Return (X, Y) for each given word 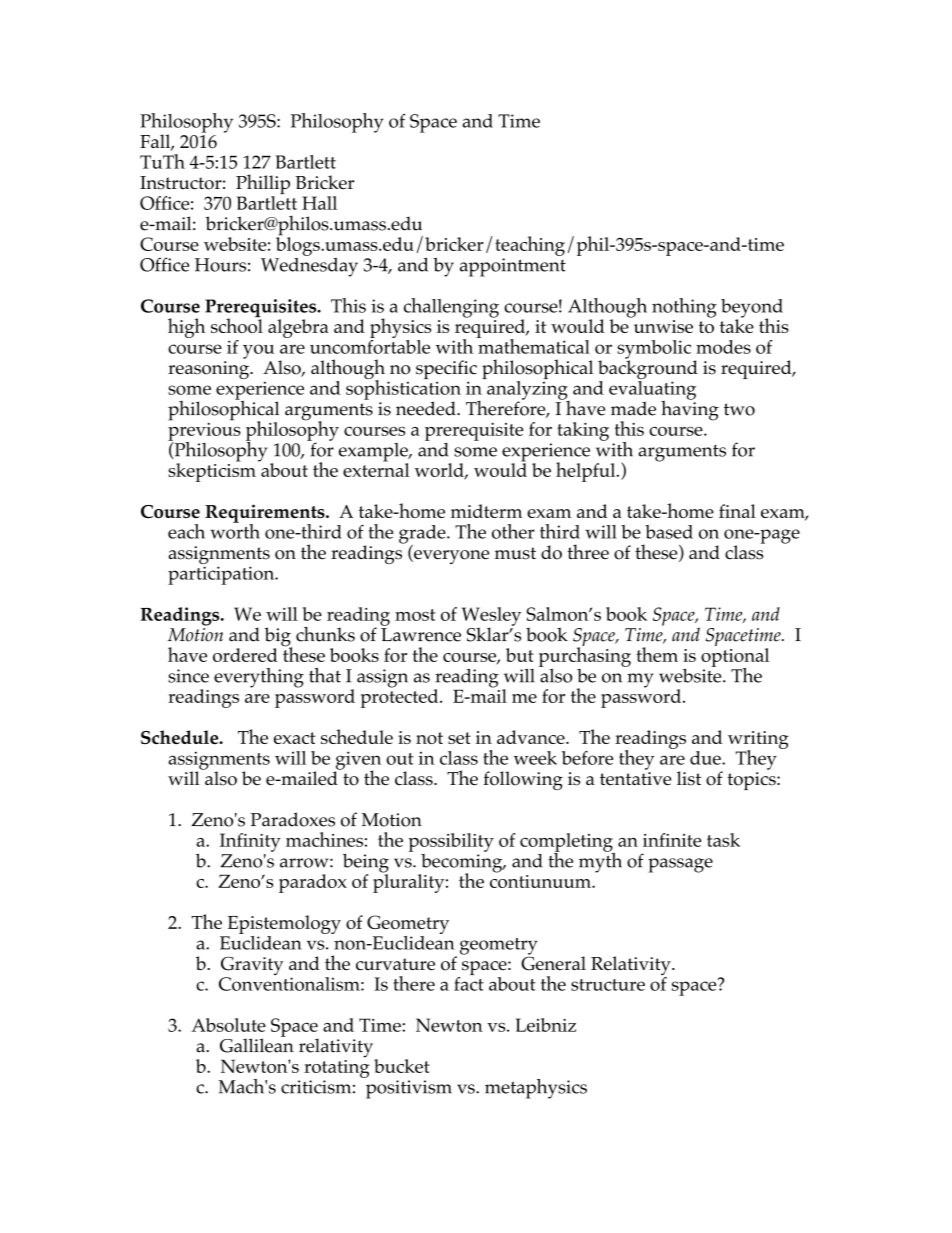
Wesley (491, 617)
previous (204, 431)
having (690, 409)
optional (735, 658)
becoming (462, 863)
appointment (513, 267)
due (706, 758)
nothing (684, 308)
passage (680, 865)
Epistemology (284, 924)
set (459, 738)
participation (222, 575)
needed (427, 408)
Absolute (229, 1025)
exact (295, 738)
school (237, 324)
